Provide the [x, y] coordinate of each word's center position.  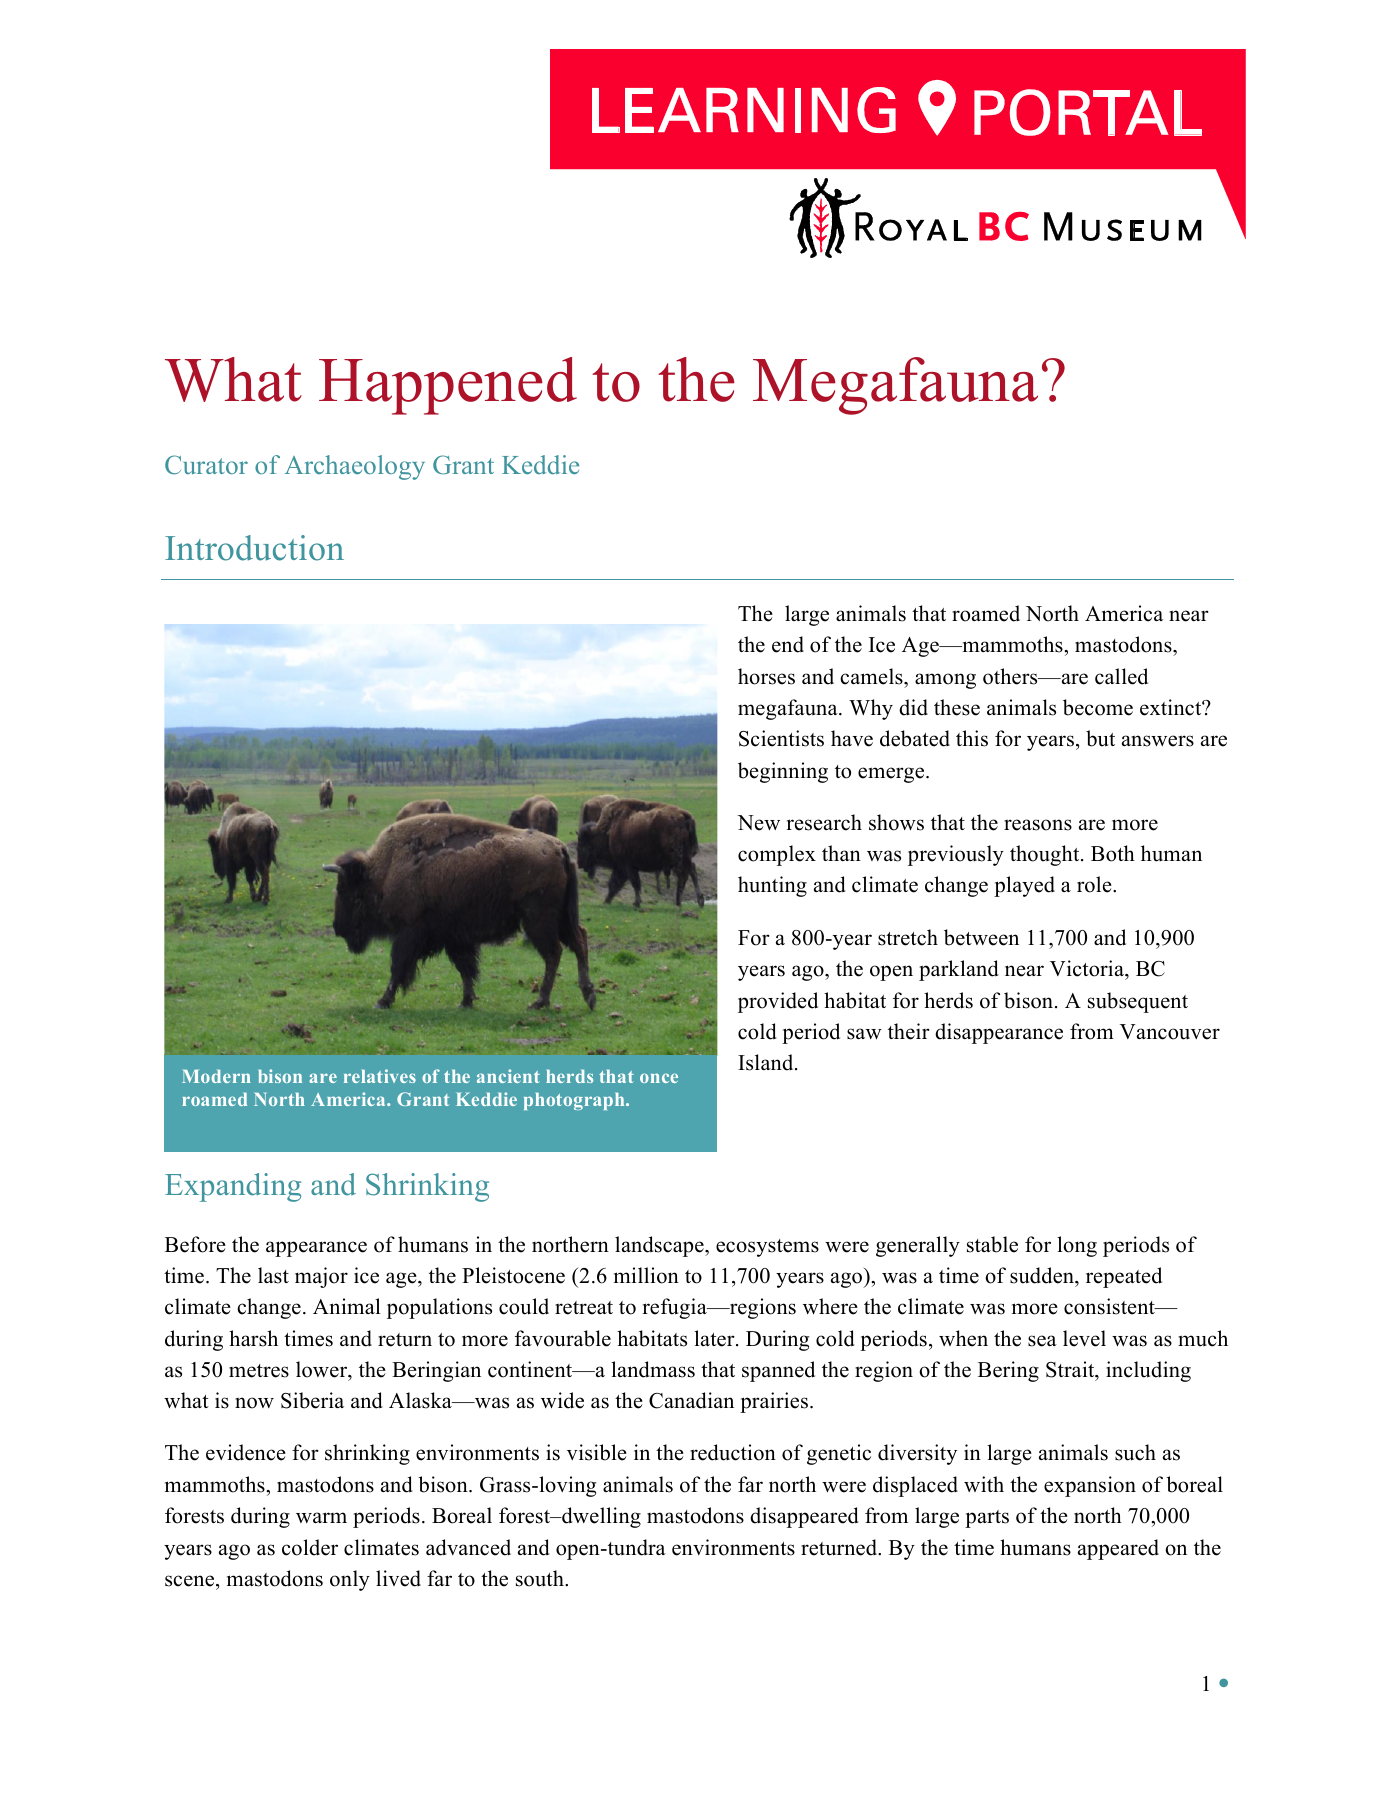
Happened [448, 386]
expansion [1090, 1486]
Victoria [1088, 968]
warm [321, 1517]
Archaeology [355, 467]
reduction [733, 1452]
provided [778, 1002]
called [1121, 676]
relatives [380, 1076]
